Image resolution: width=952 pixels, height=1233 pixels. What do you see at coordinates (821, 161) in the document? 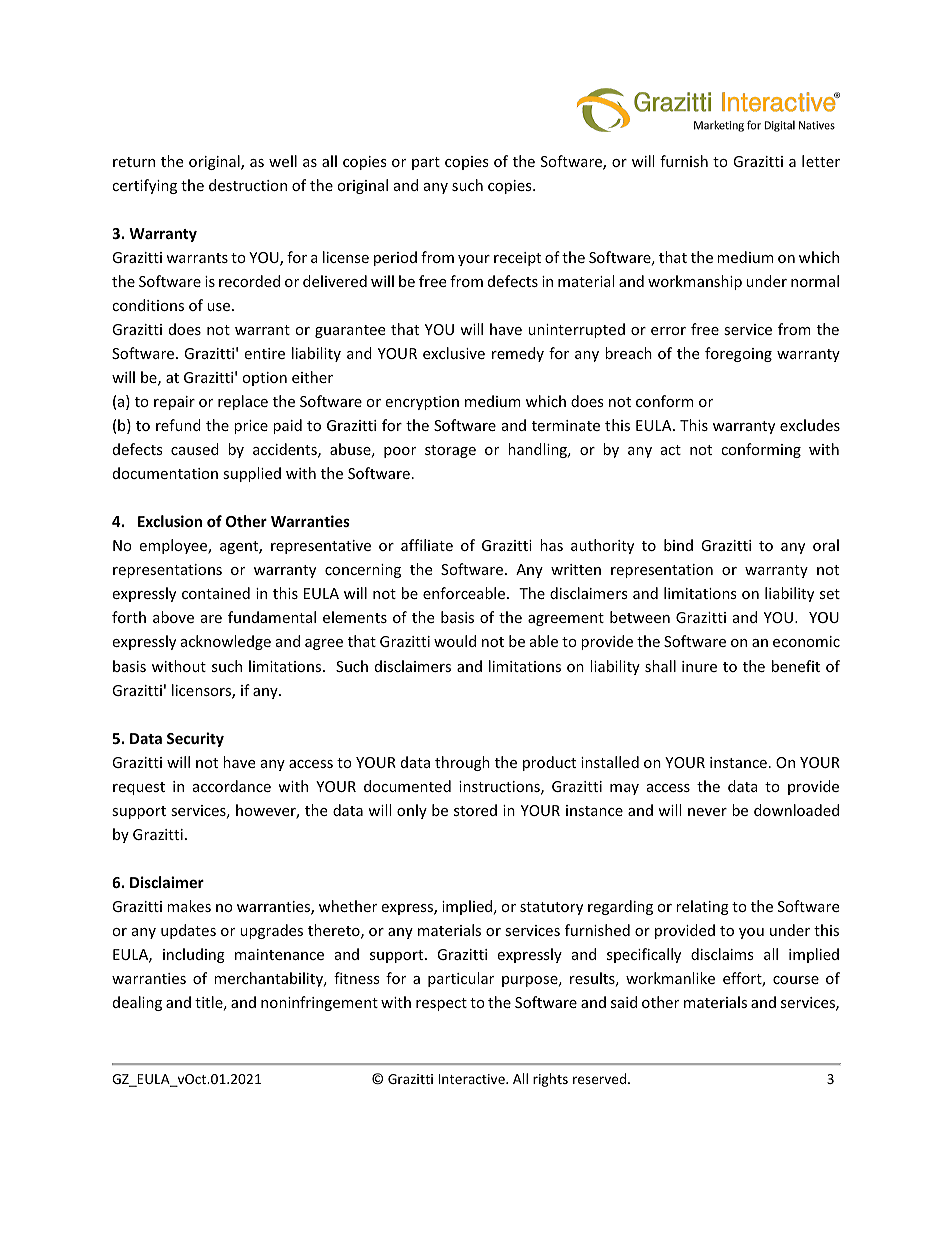
I see `letter` at bounding box center [821, 161].
